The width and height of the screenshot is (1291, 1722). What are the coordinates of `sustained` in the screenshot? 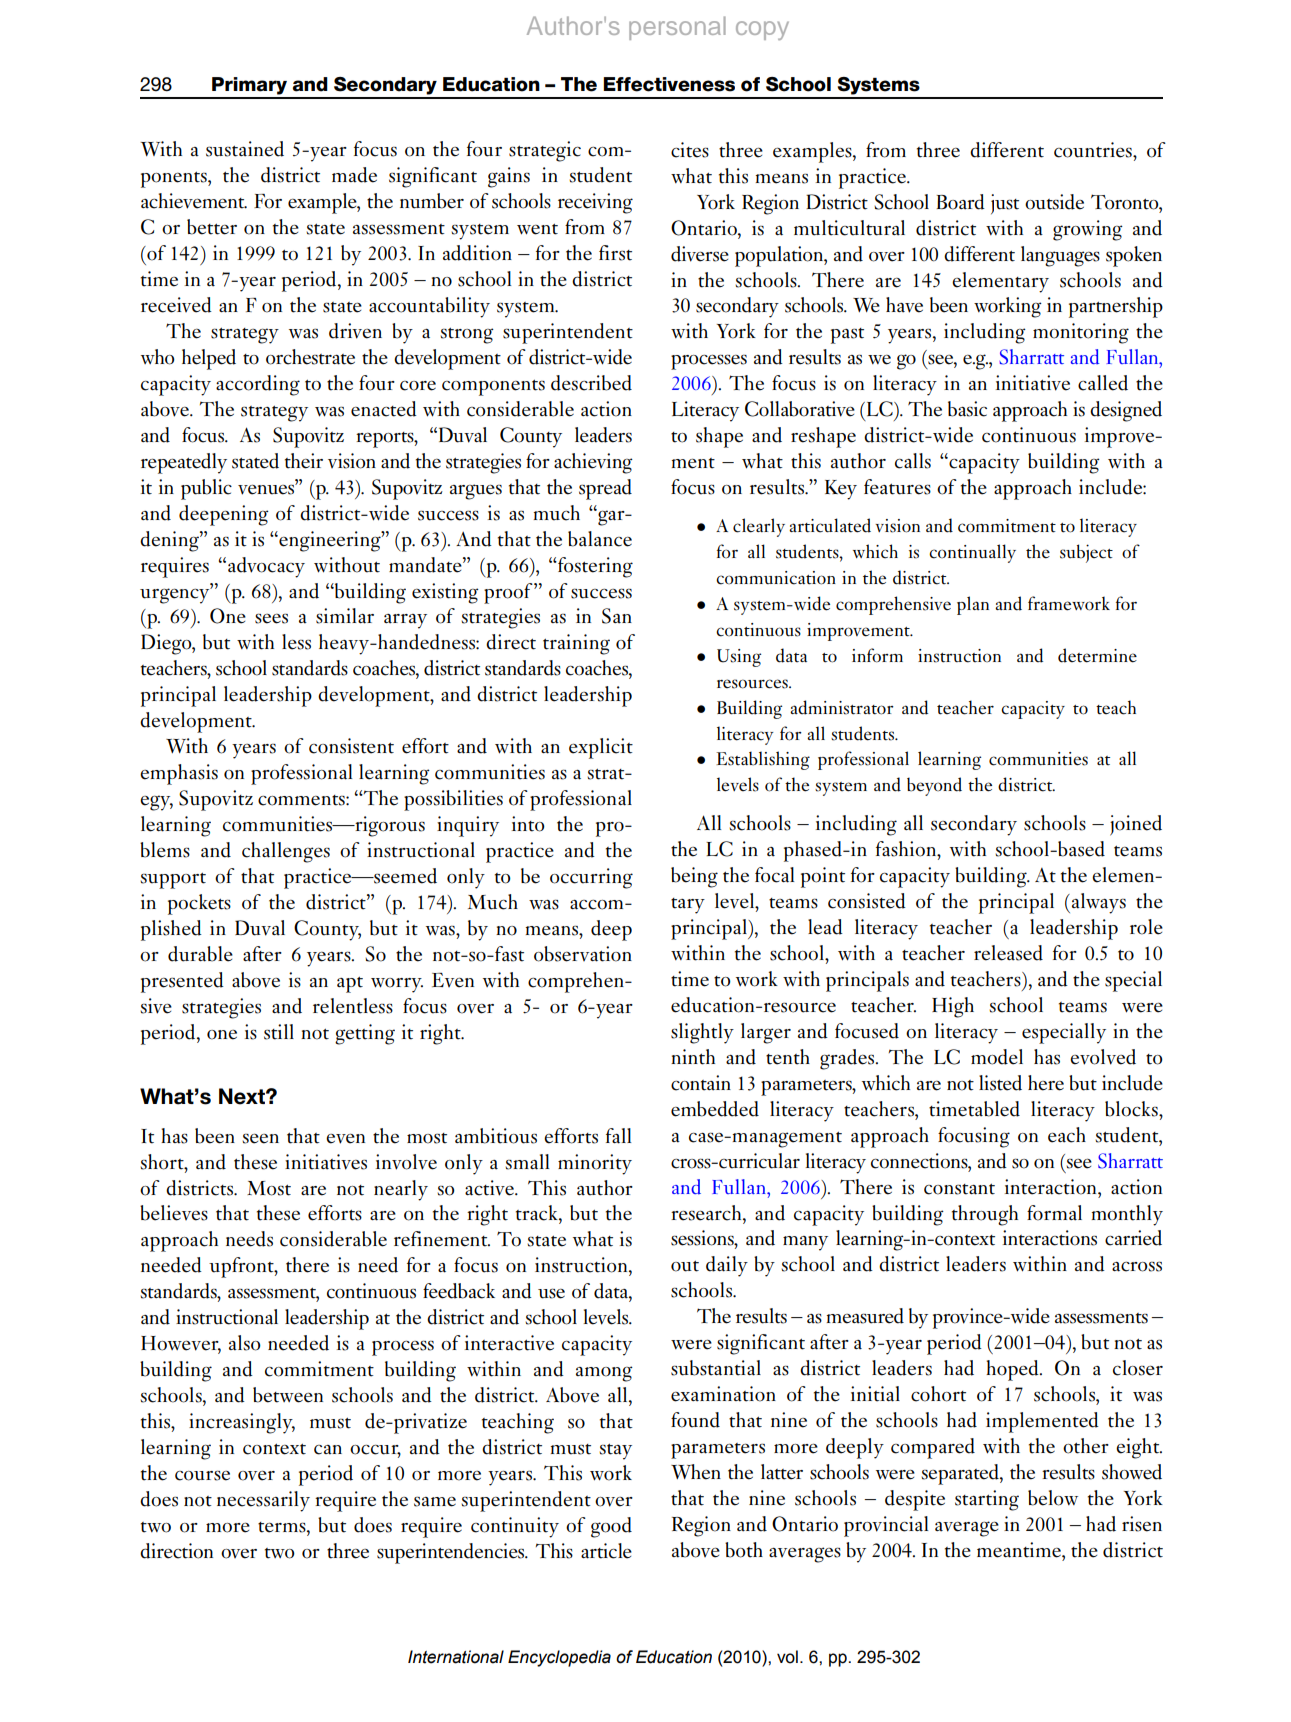 It's located at (245, 149).
